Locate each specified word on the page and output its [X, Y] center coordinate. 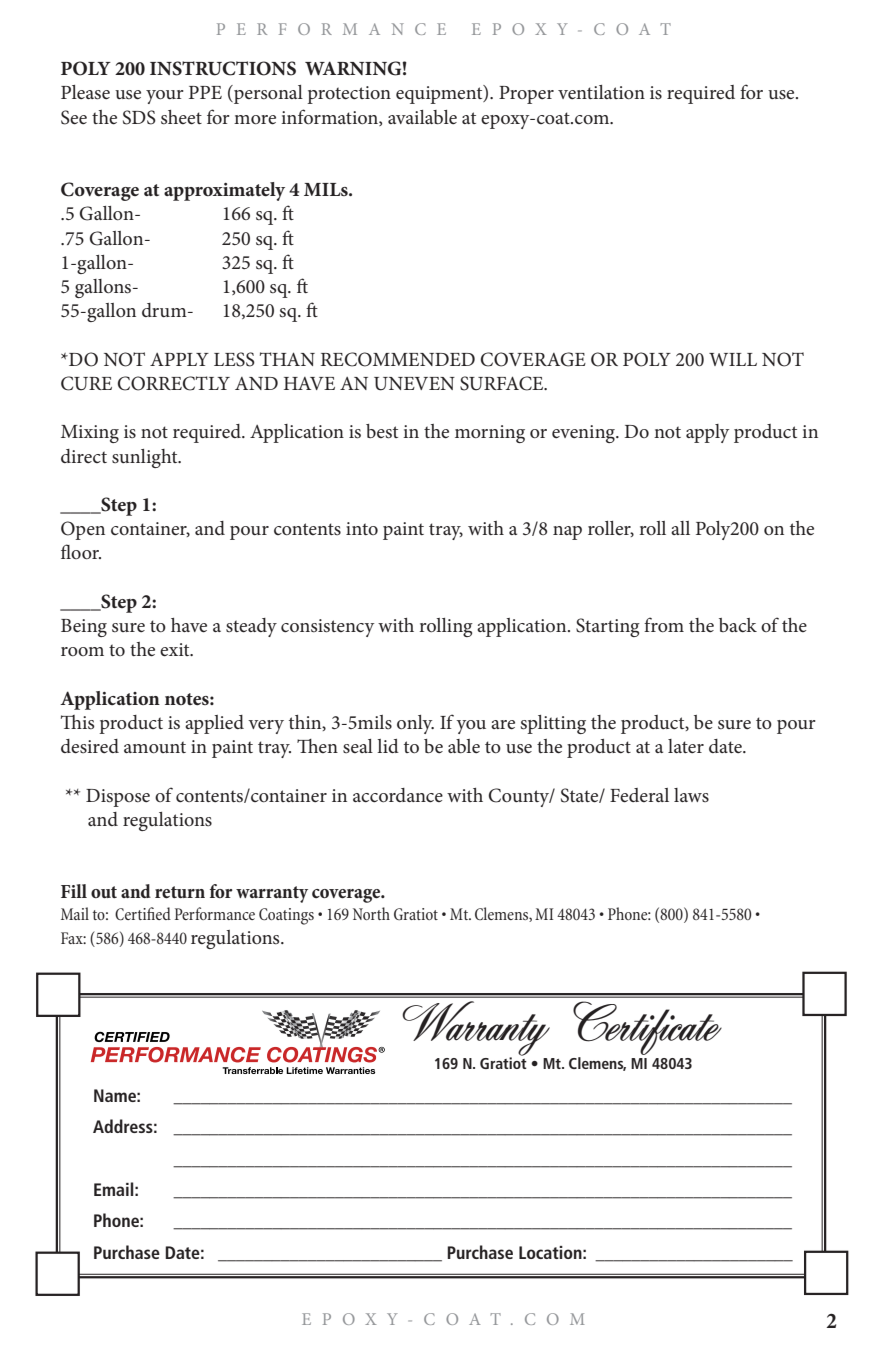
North [371, 913]
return [180, 892]
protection [349, 95]
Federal [639, 795]
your [165, 97]
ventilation [601, 92]
